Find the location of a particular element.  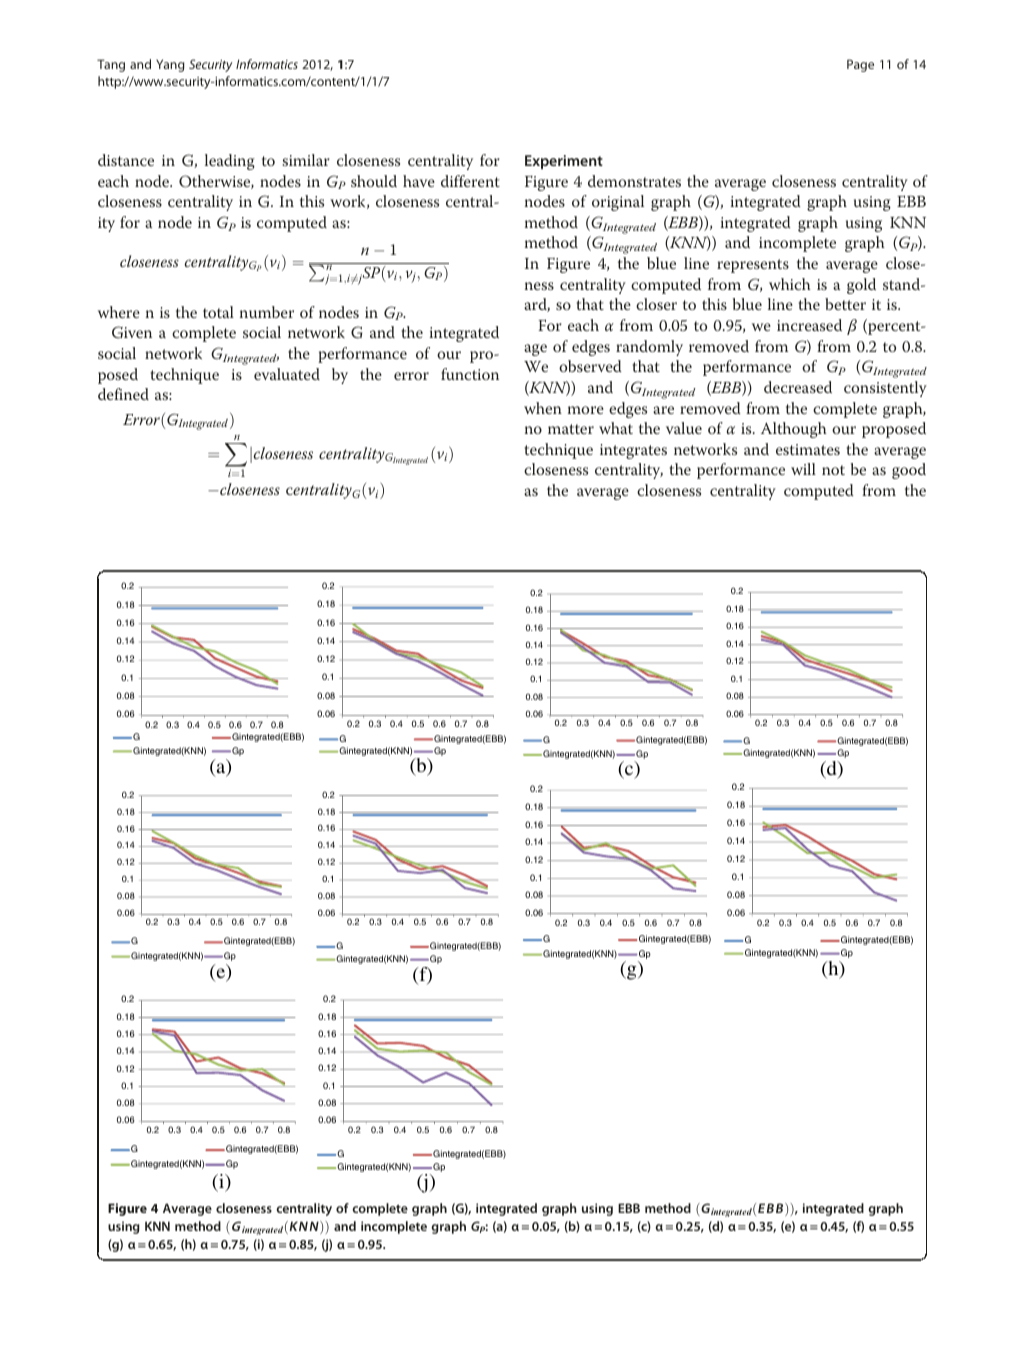

leading is located at coordinates (230, 162).
